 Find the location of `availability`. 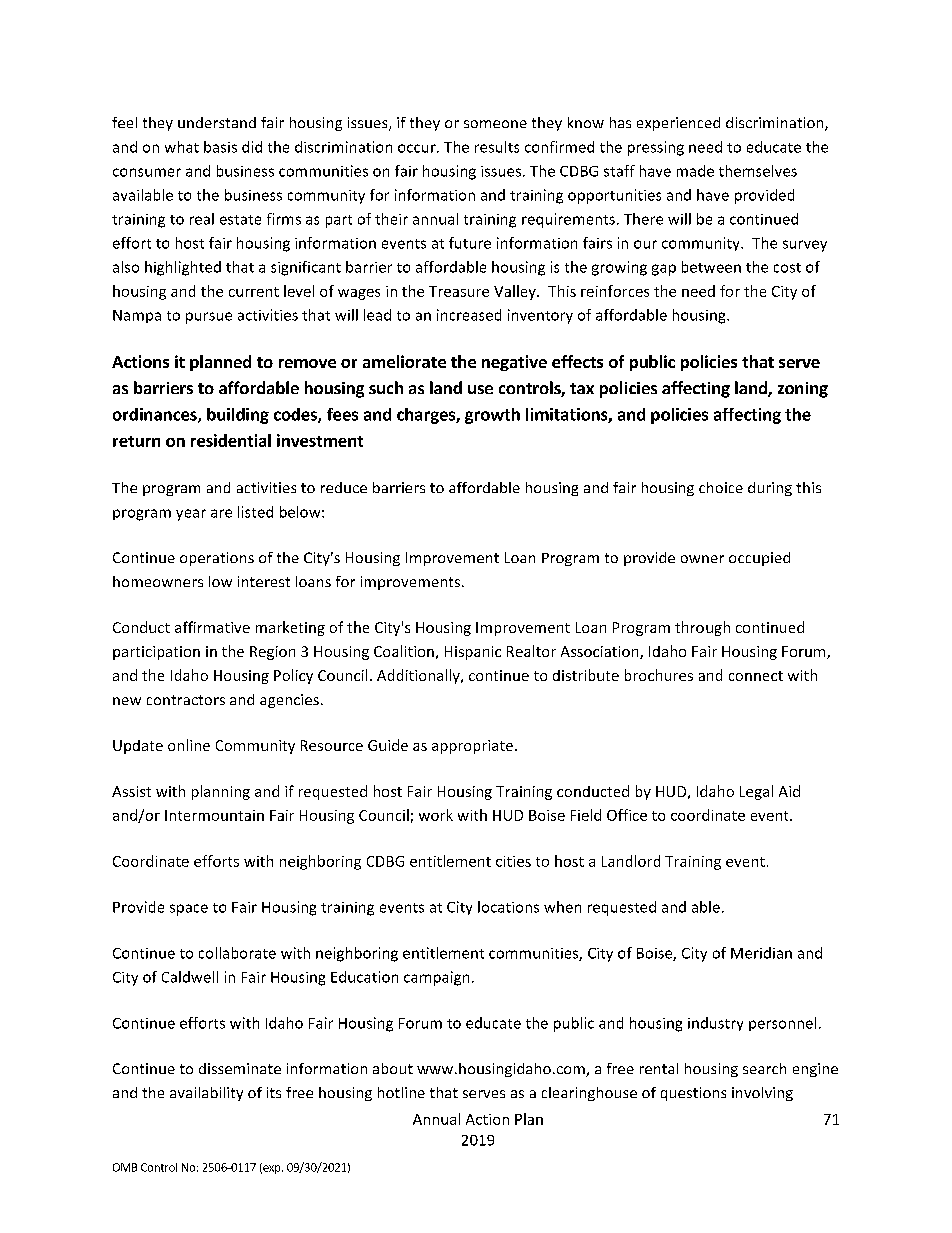

availability is located at coordinates (206, 1094).
